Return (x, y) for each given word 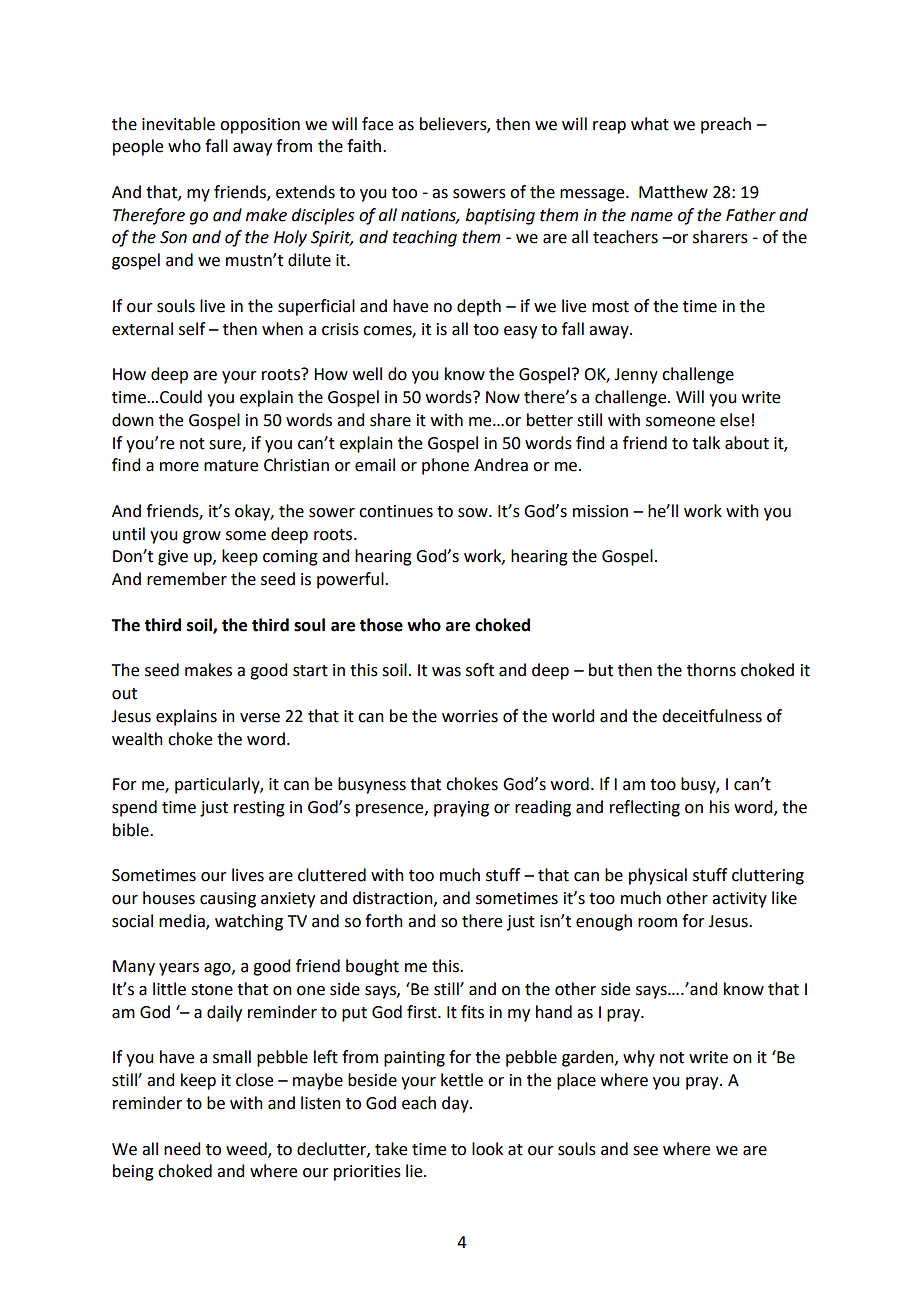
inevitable (178, 124)
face (377, 124)
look (487, 1149)
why (639, 1058)
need (182, 1149)
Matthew (673, 192)
